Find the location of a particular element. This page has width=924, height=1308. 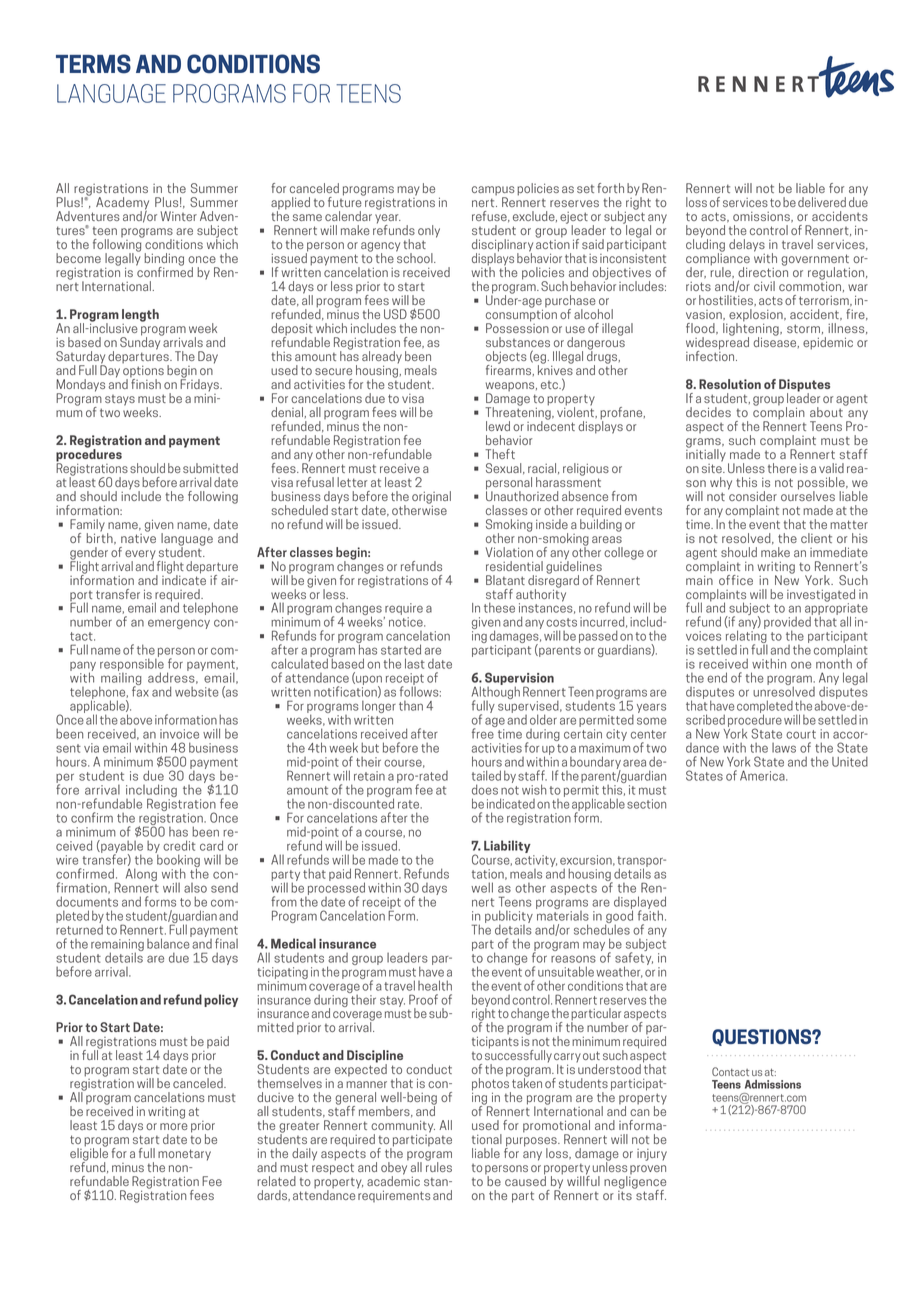

delivered is located at coordinates (822, 202).
